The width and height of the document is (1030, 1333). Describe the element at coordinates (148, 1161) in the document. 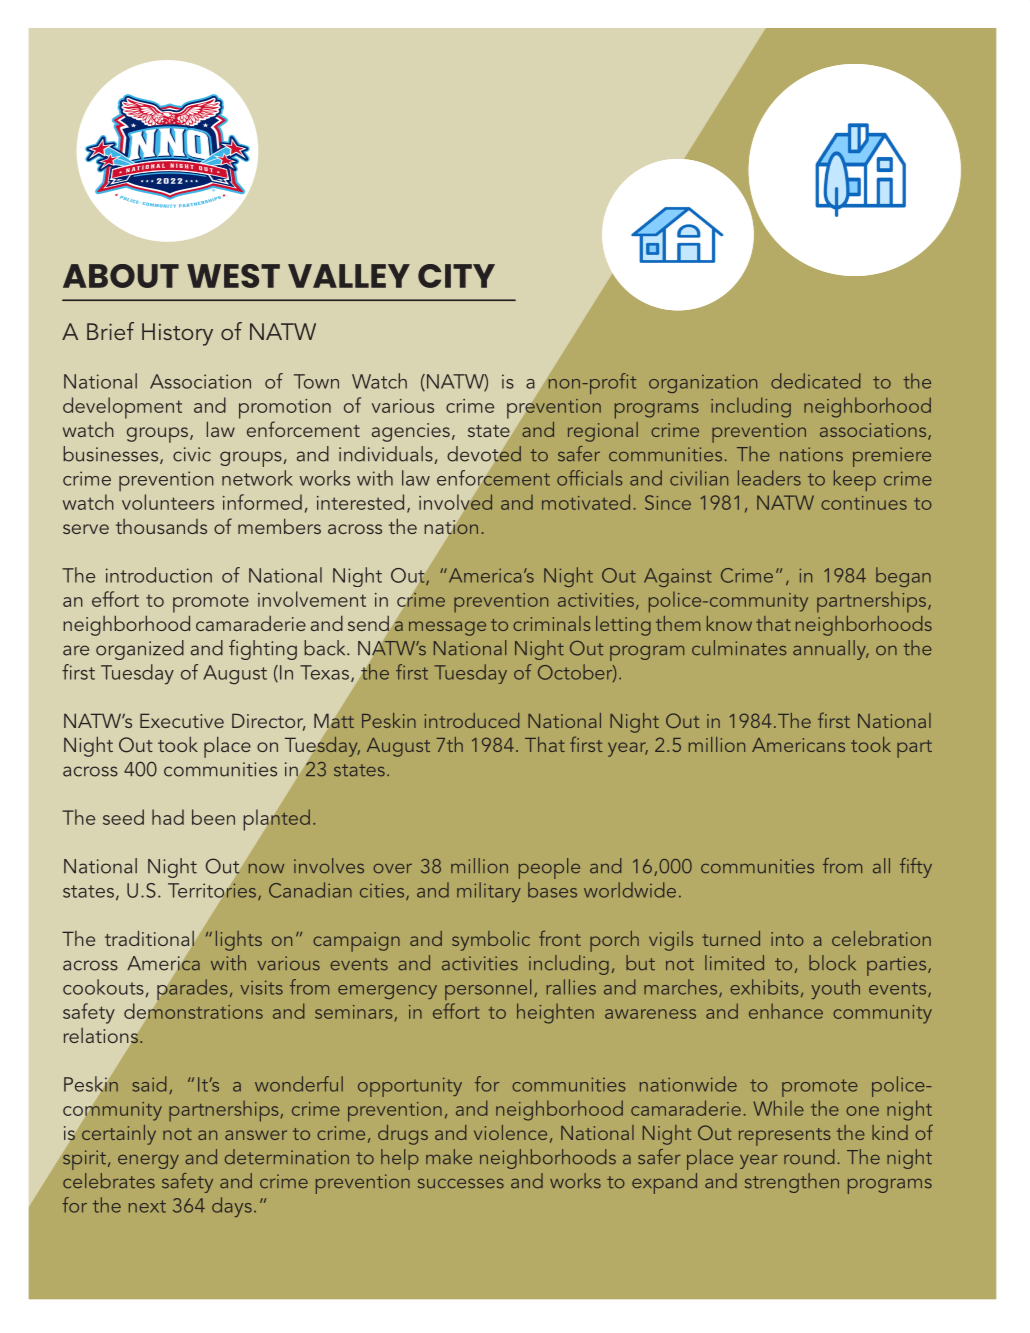

I see `energy` at that location.
